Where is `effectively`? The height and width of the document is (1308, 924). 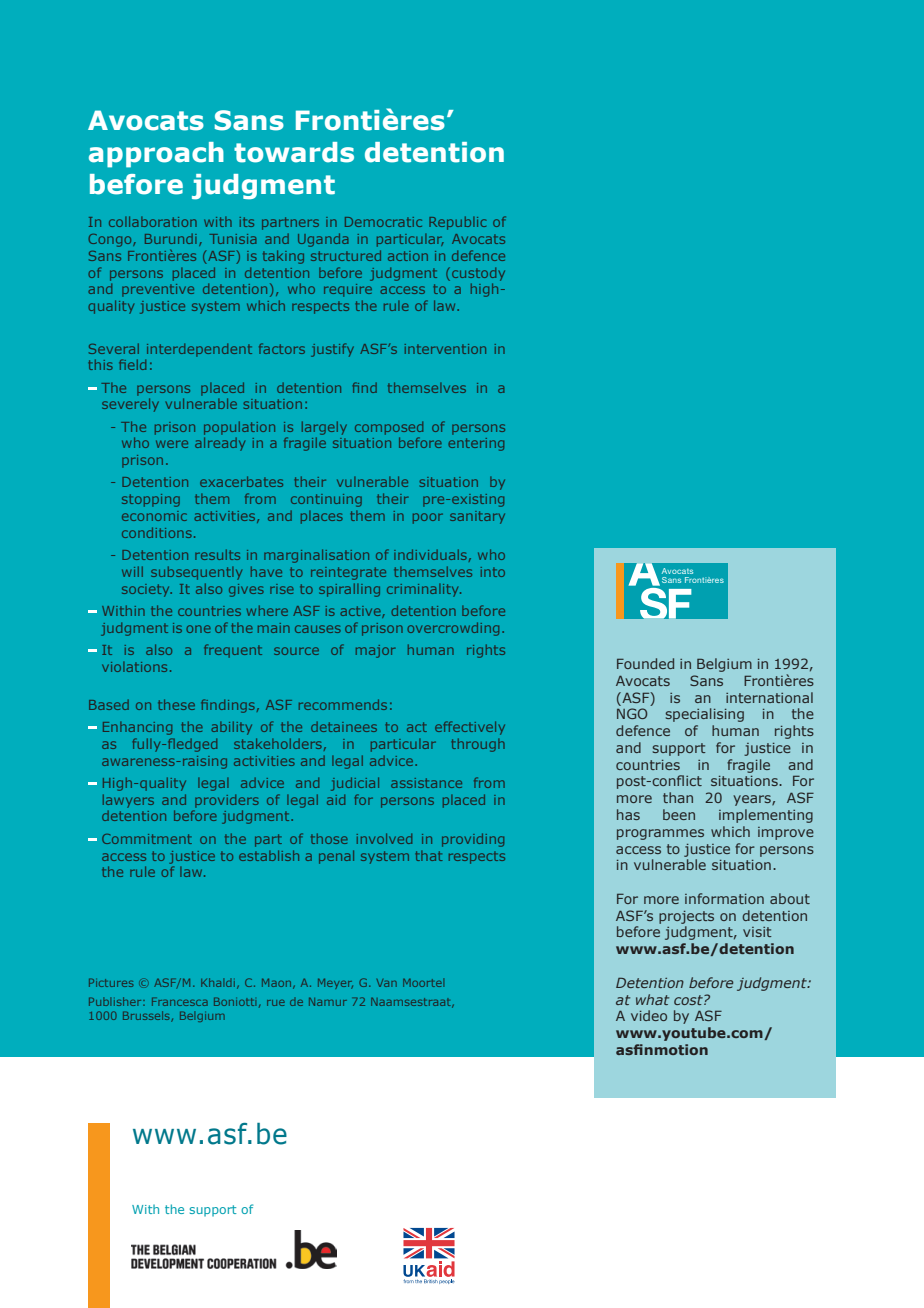
effectively is located at coordinates (470, 728).
